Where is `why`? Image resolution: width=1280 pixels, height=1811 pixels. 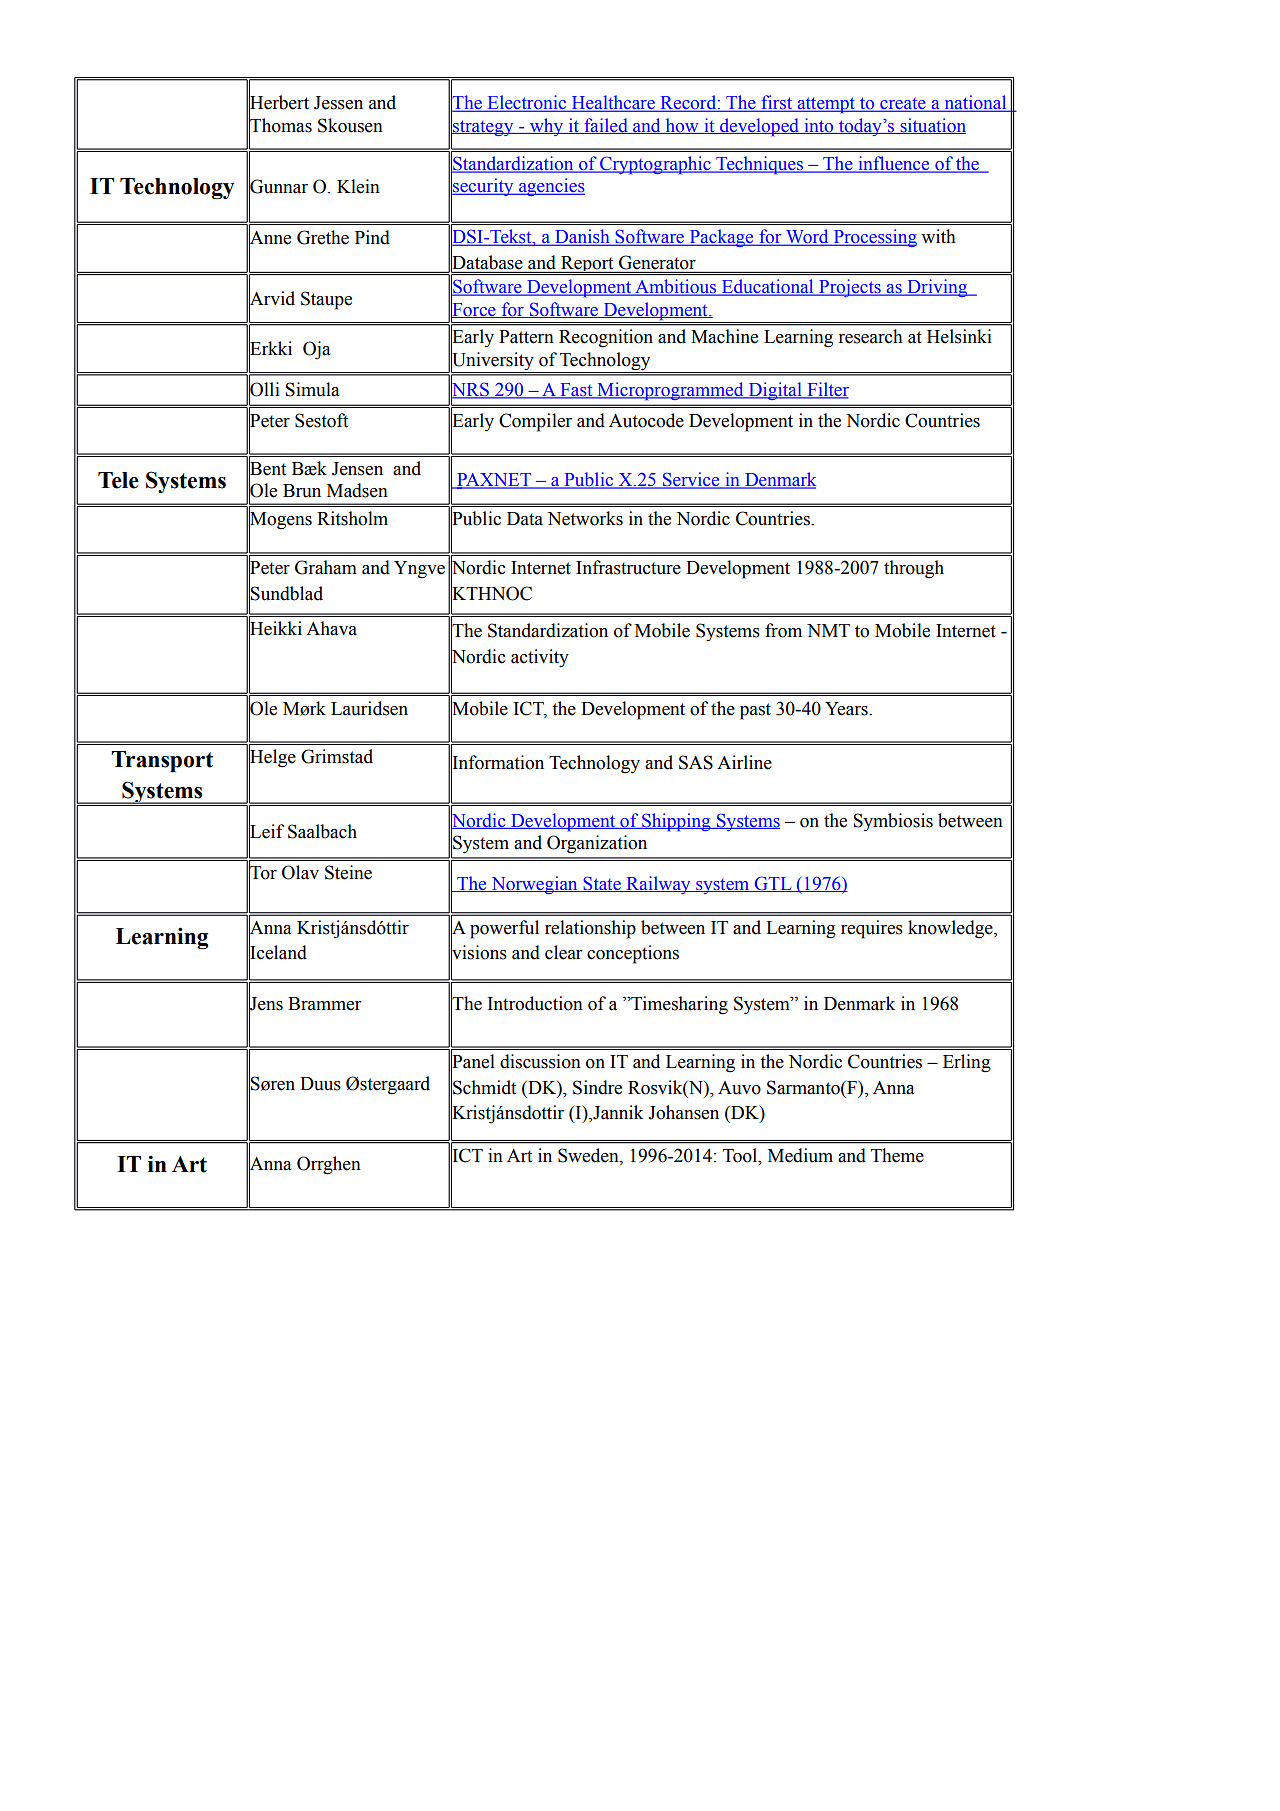 why is located at coordinates (546, 127).
